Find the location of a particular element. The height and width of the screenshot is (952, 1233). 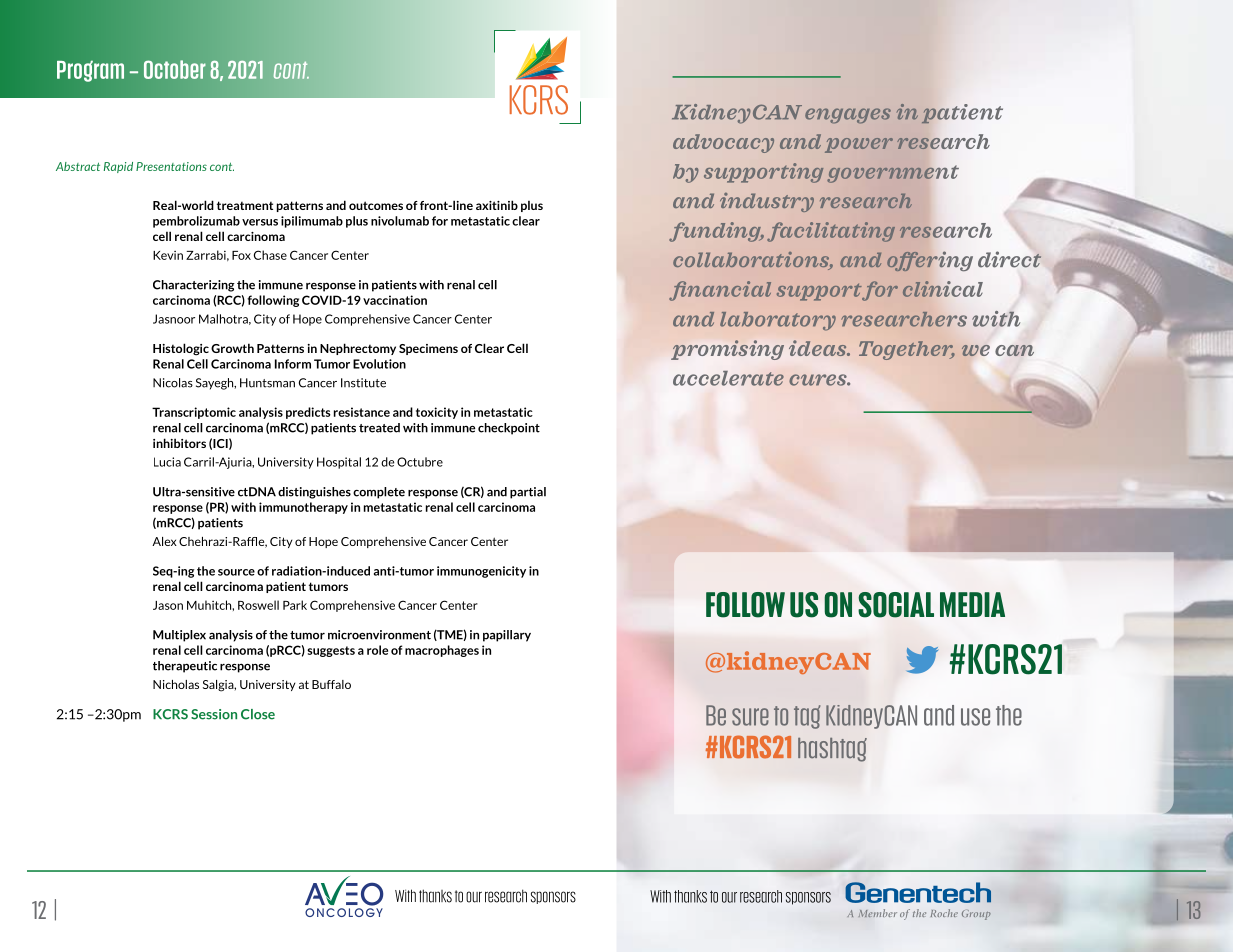

October is located at coordinates (175, 69).
